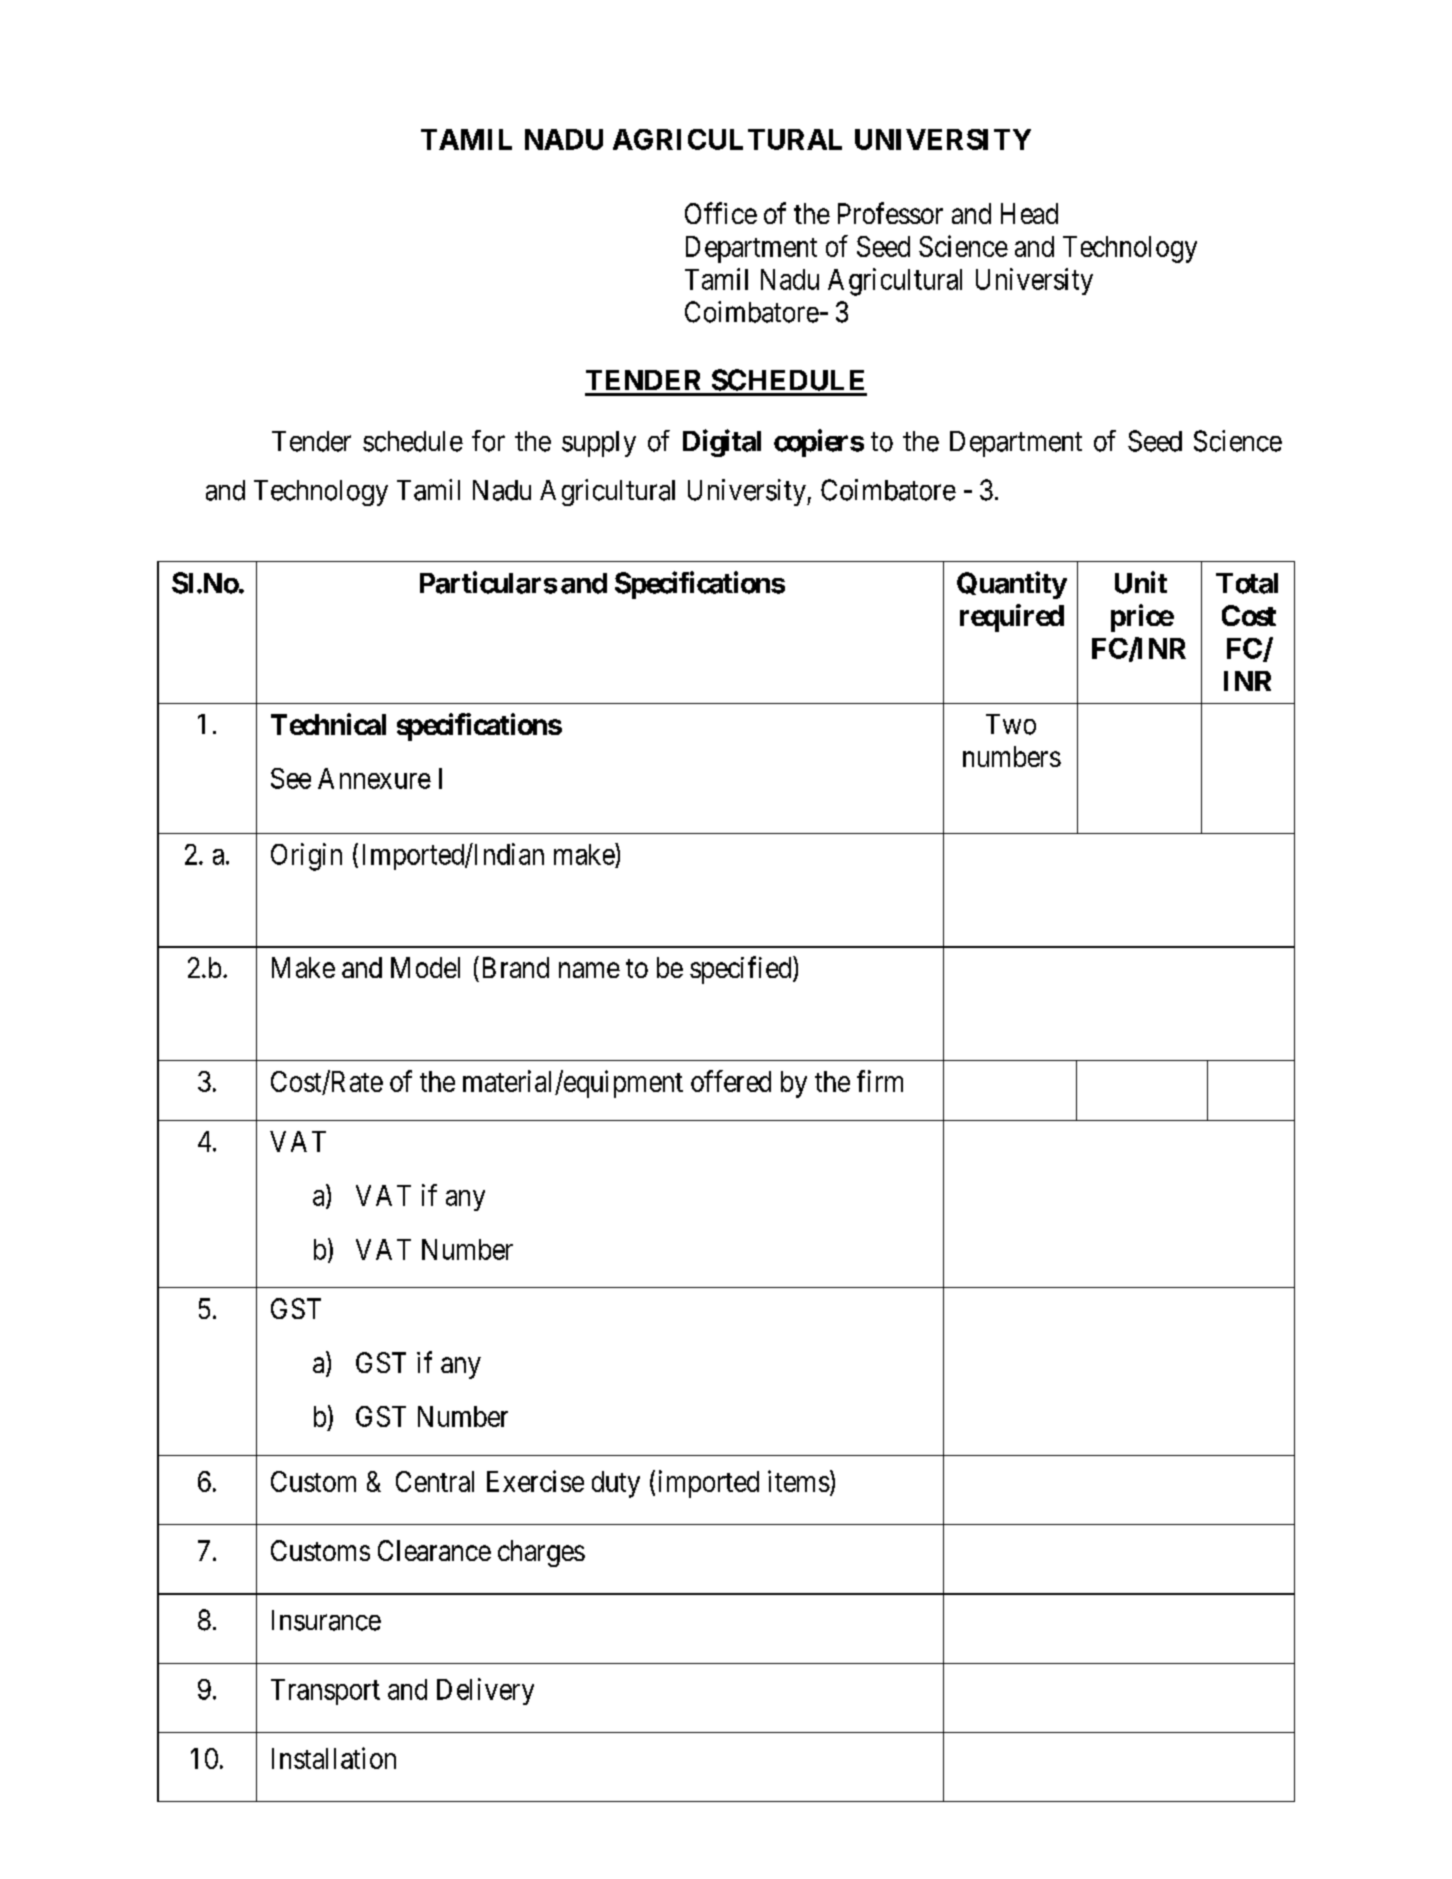 The width and height of the document is (1452, 1879). I want to click on for, so click(488, 441).
